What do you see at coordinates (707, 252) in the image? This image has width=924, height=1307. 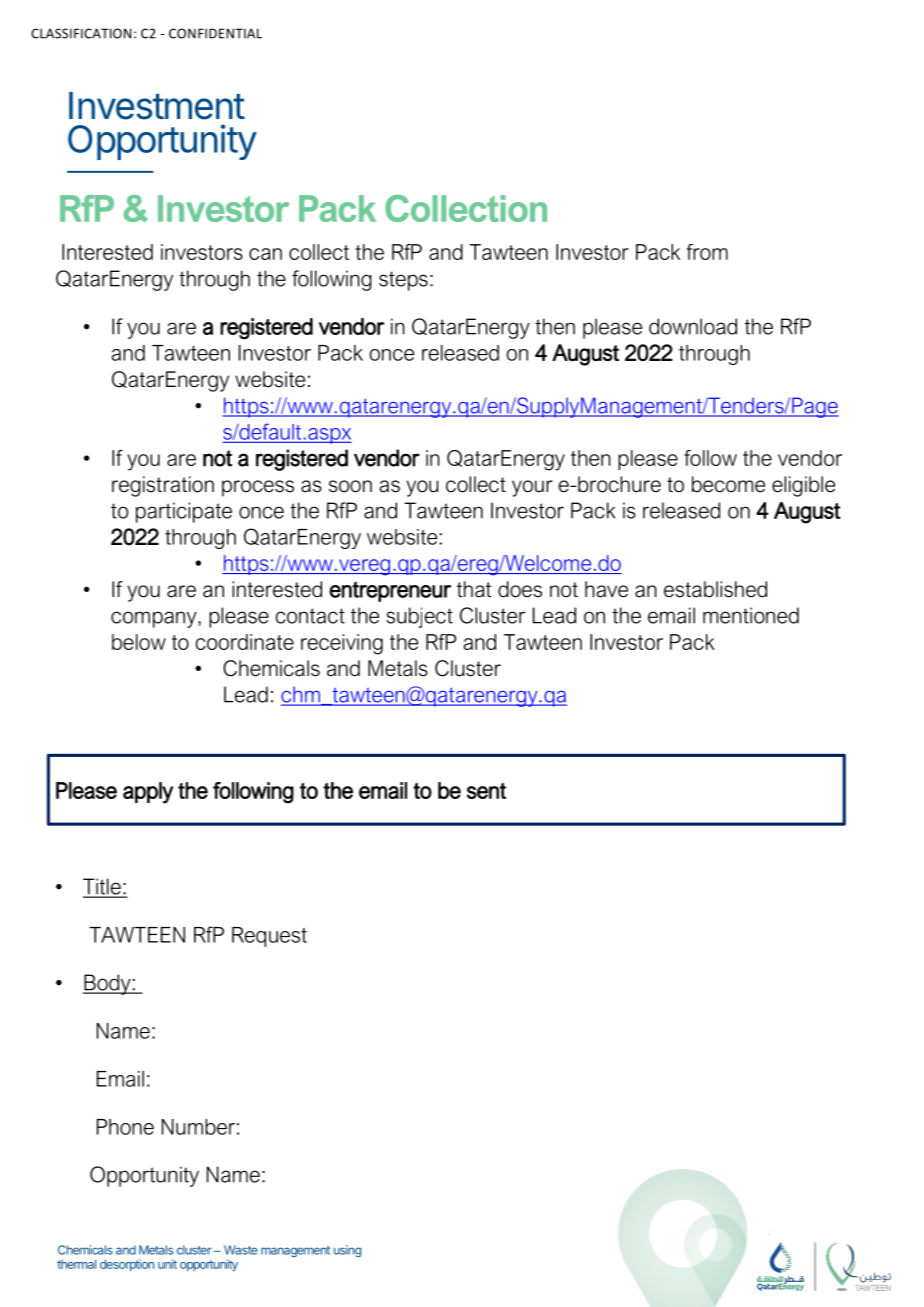 I see `from` at bounding box center [707, 252].
